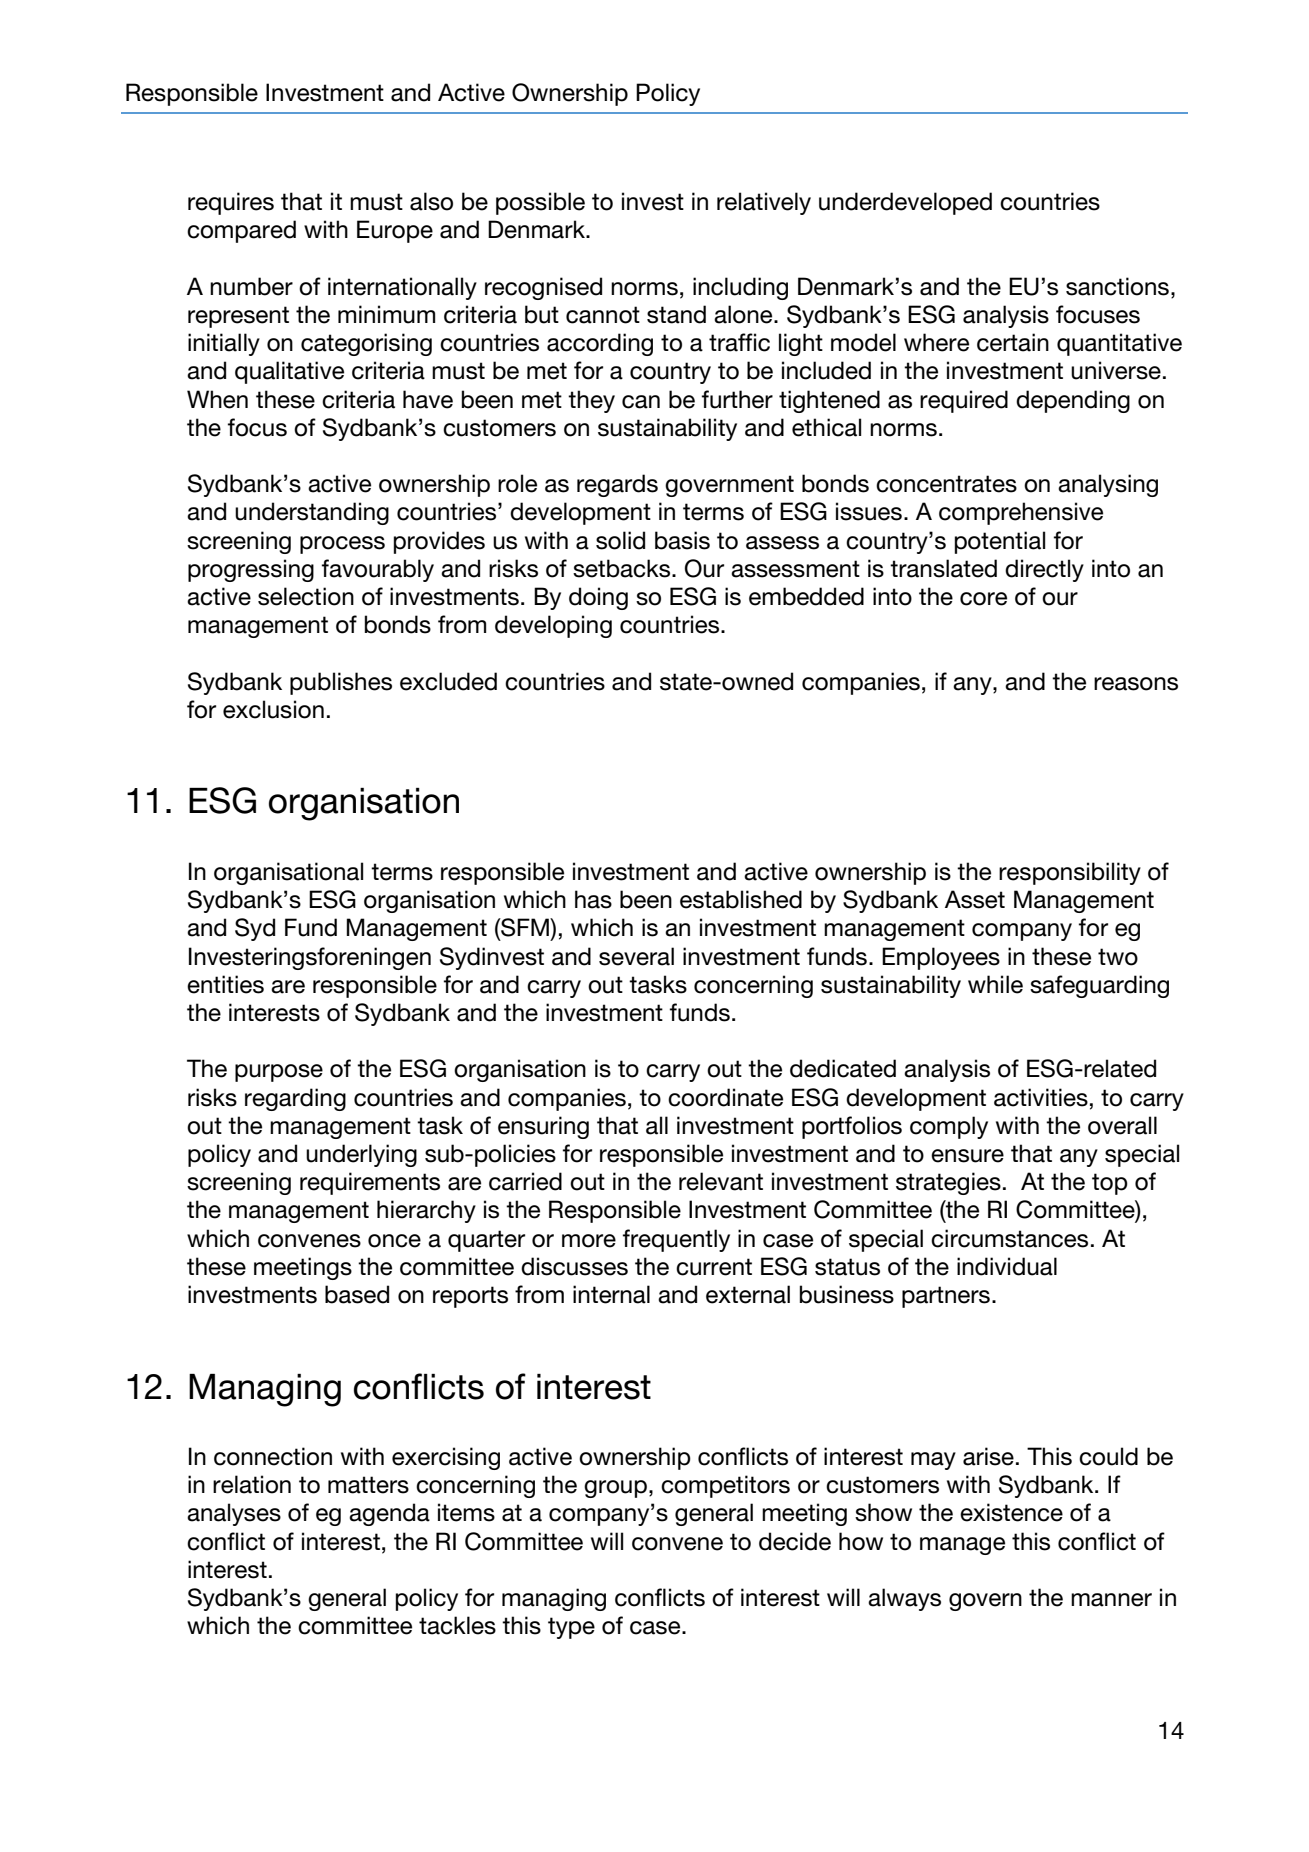  I want to click on entities, so click(225, 984).
